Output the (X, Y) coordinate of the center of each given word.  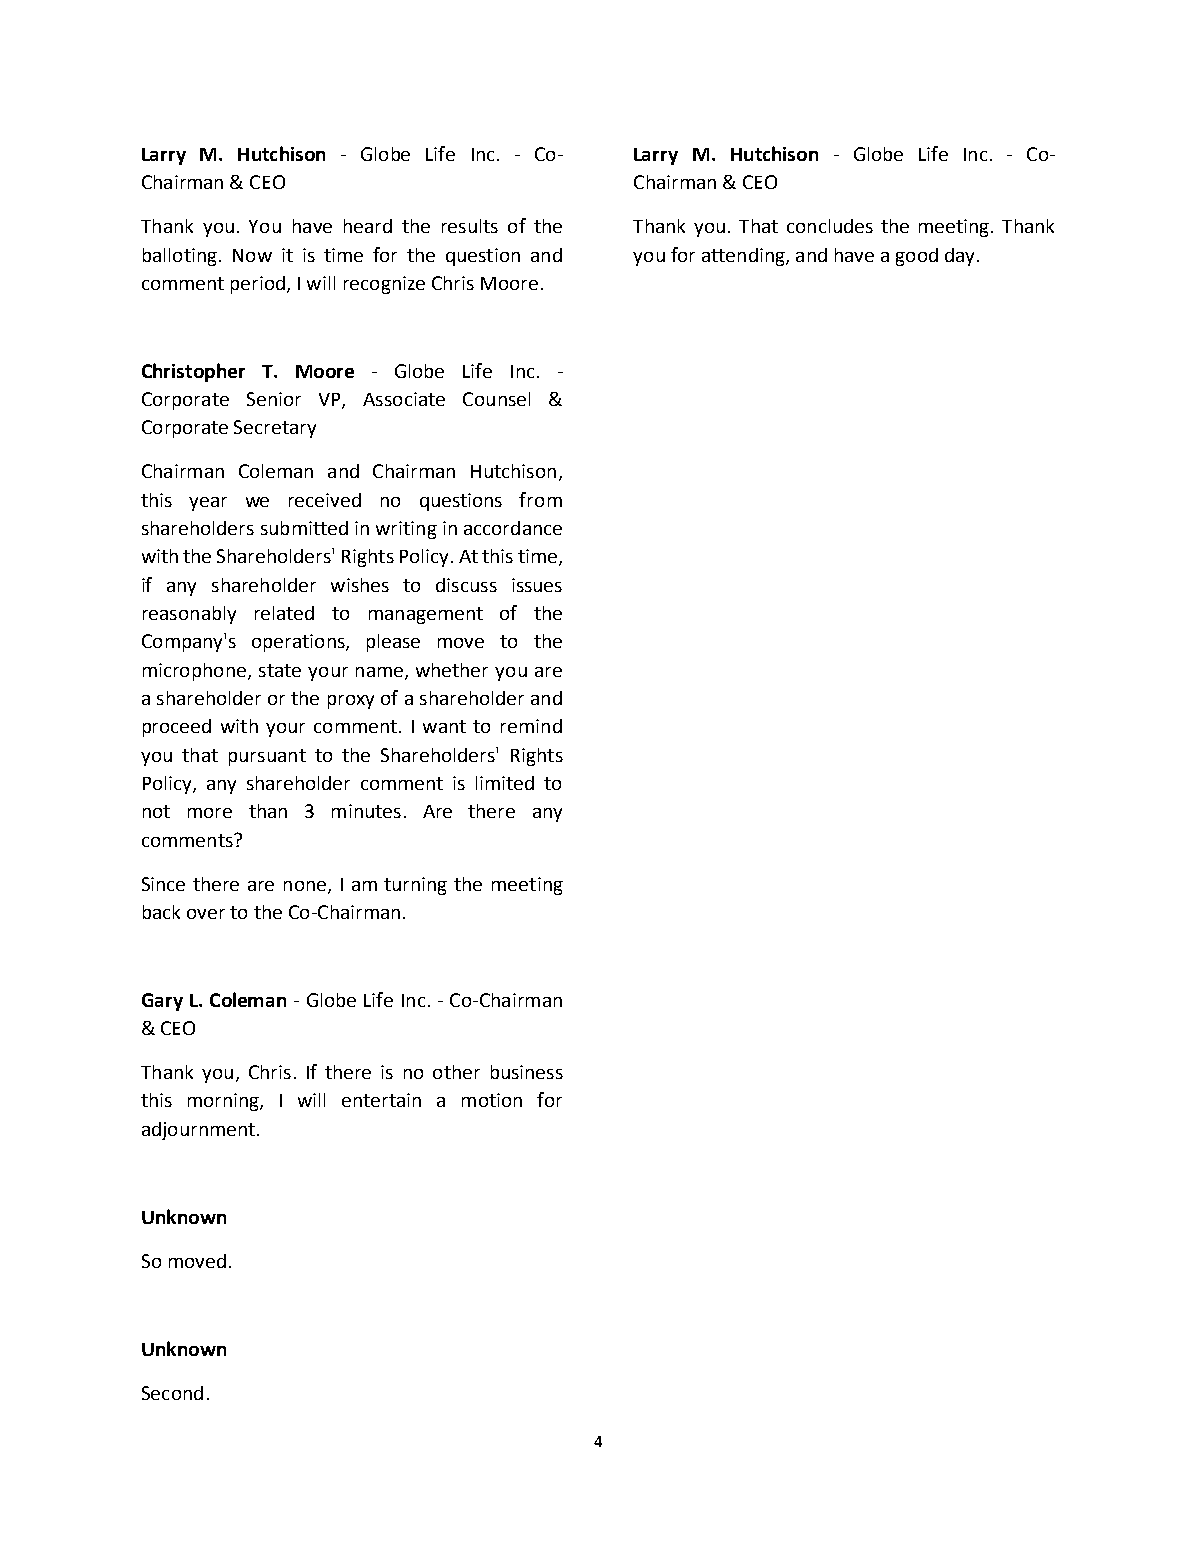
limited (505, 783)
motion (492, 1100)
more (210, 813)
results (470, 226)
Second (172, 1393)
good (917, 257)
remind (531, 726)
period (259, 285)
